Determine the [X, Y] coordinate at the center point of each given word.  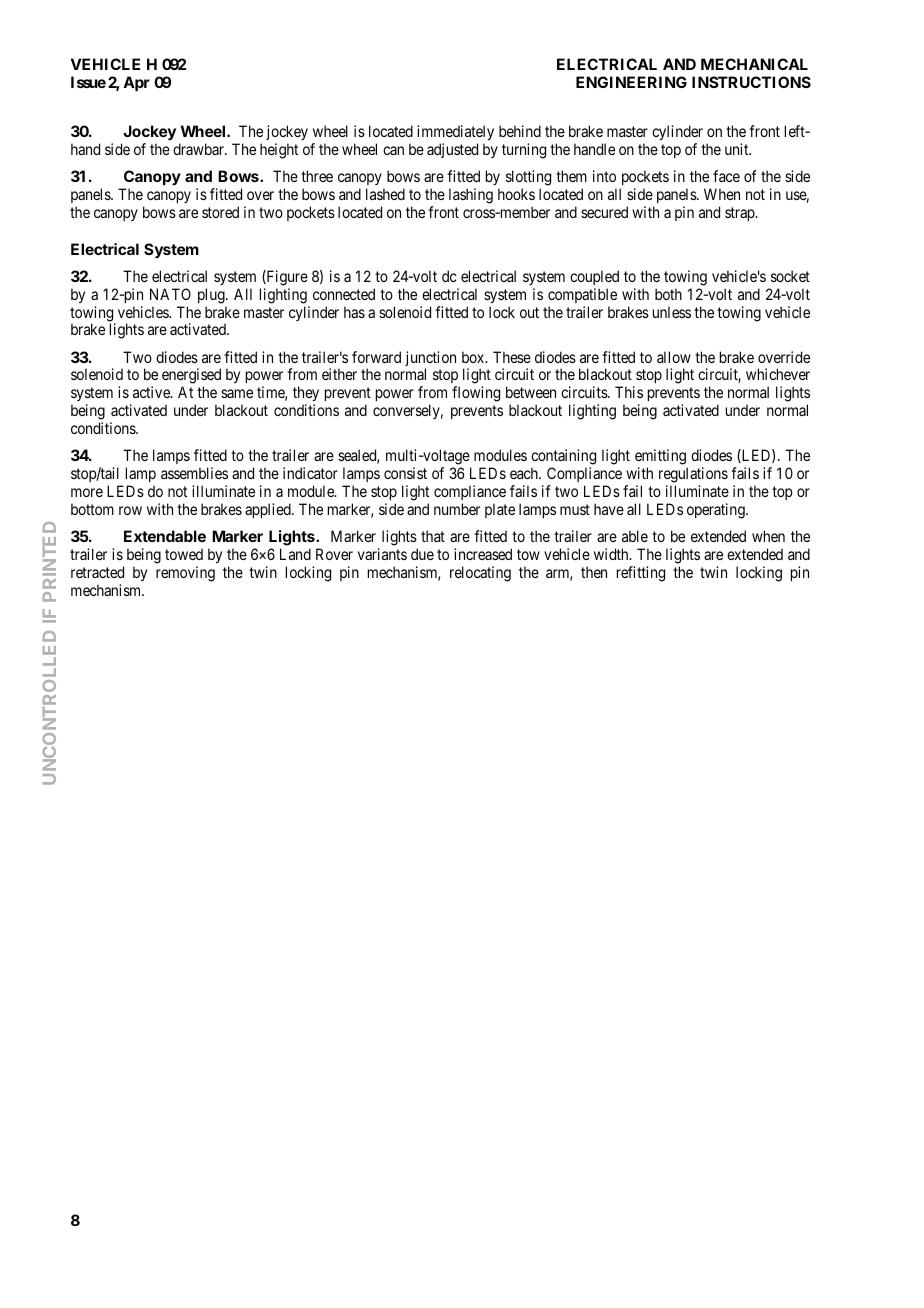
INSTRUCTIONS [751, 82]
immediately [455, 134]
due [422, 554]
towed [184, 554]
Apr [136, 83]
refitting [641, 574]
